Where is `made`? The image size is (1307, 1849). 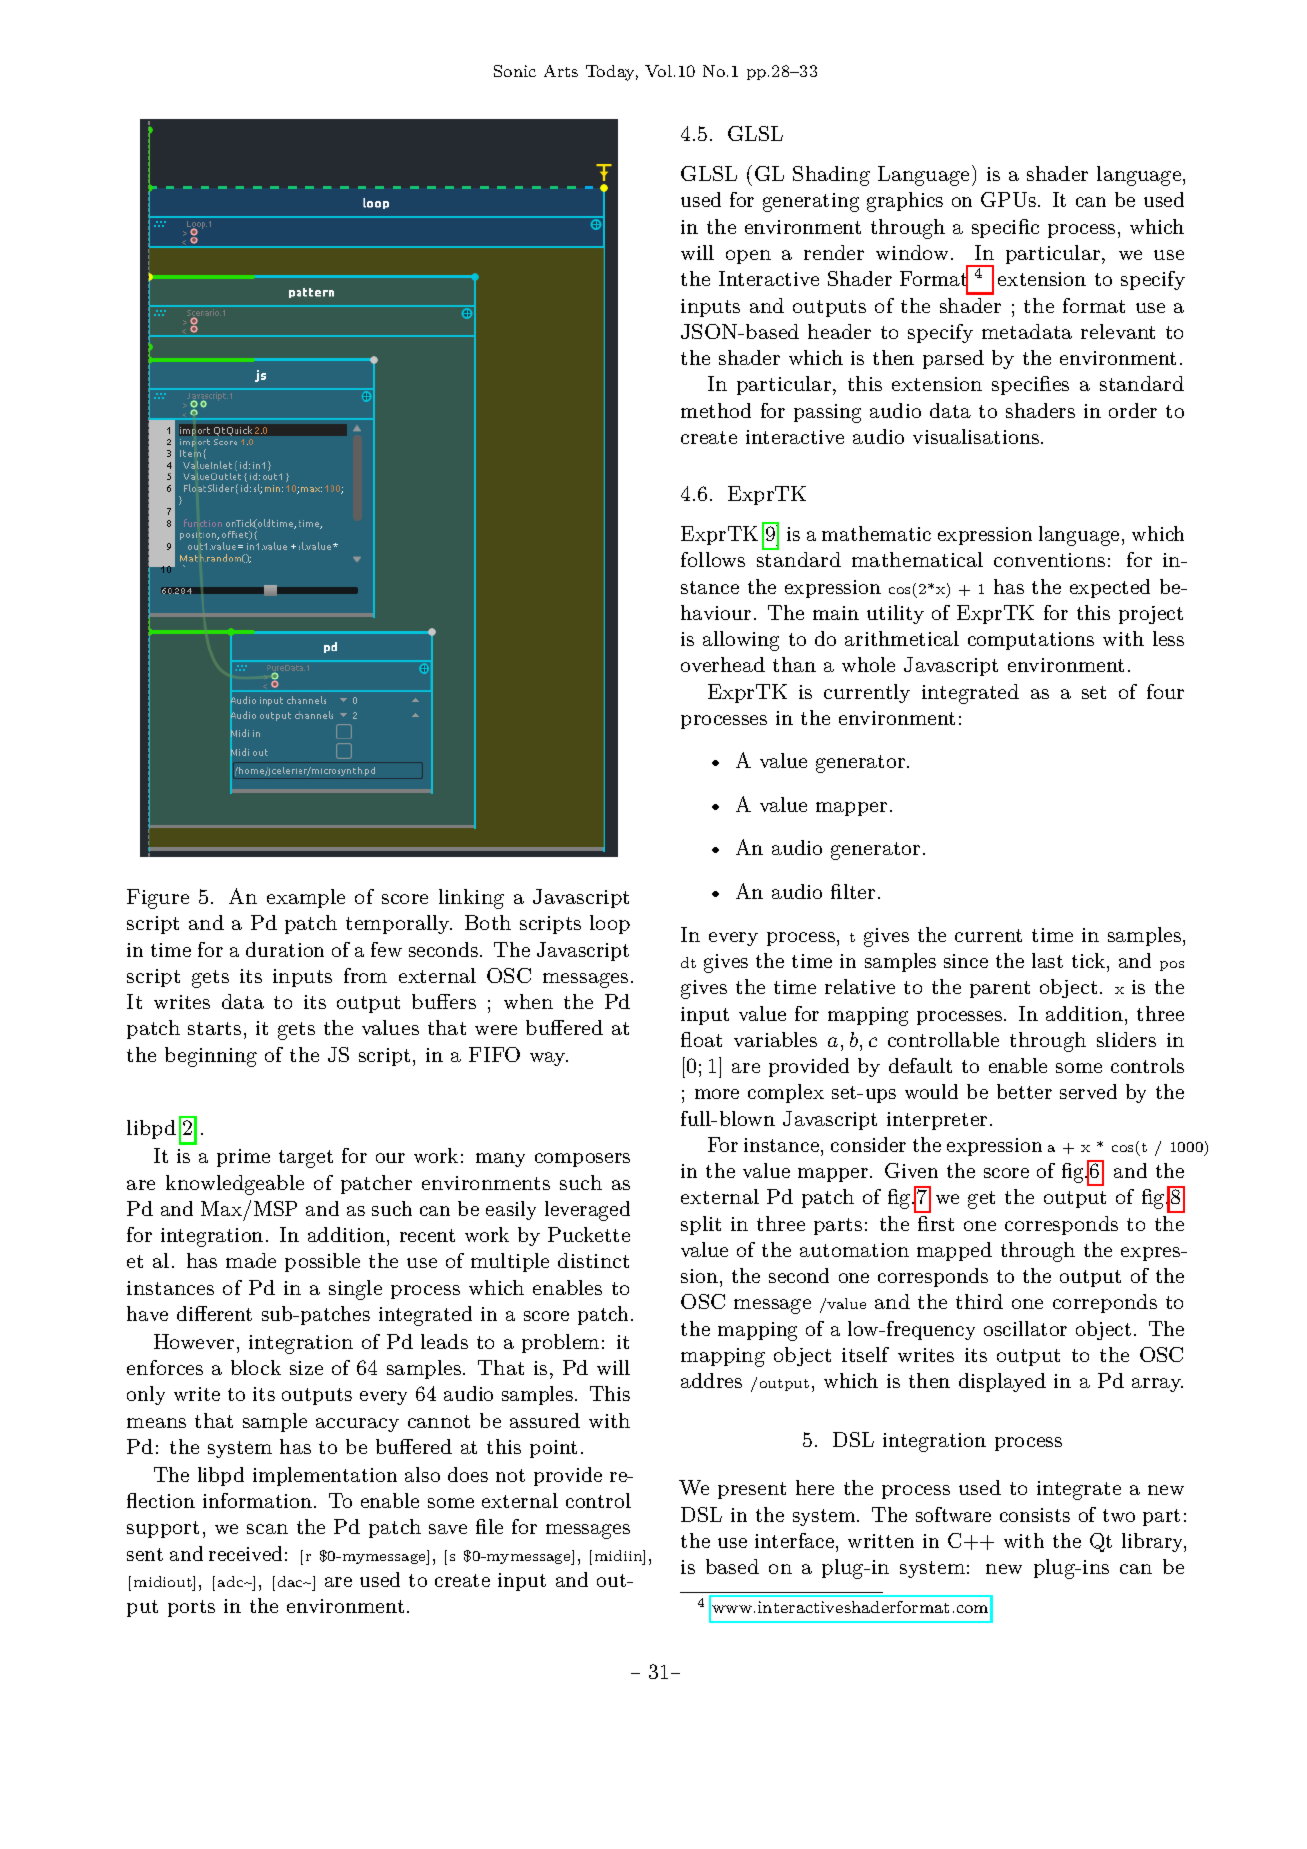
made is located at coordinates (251, 1260).
